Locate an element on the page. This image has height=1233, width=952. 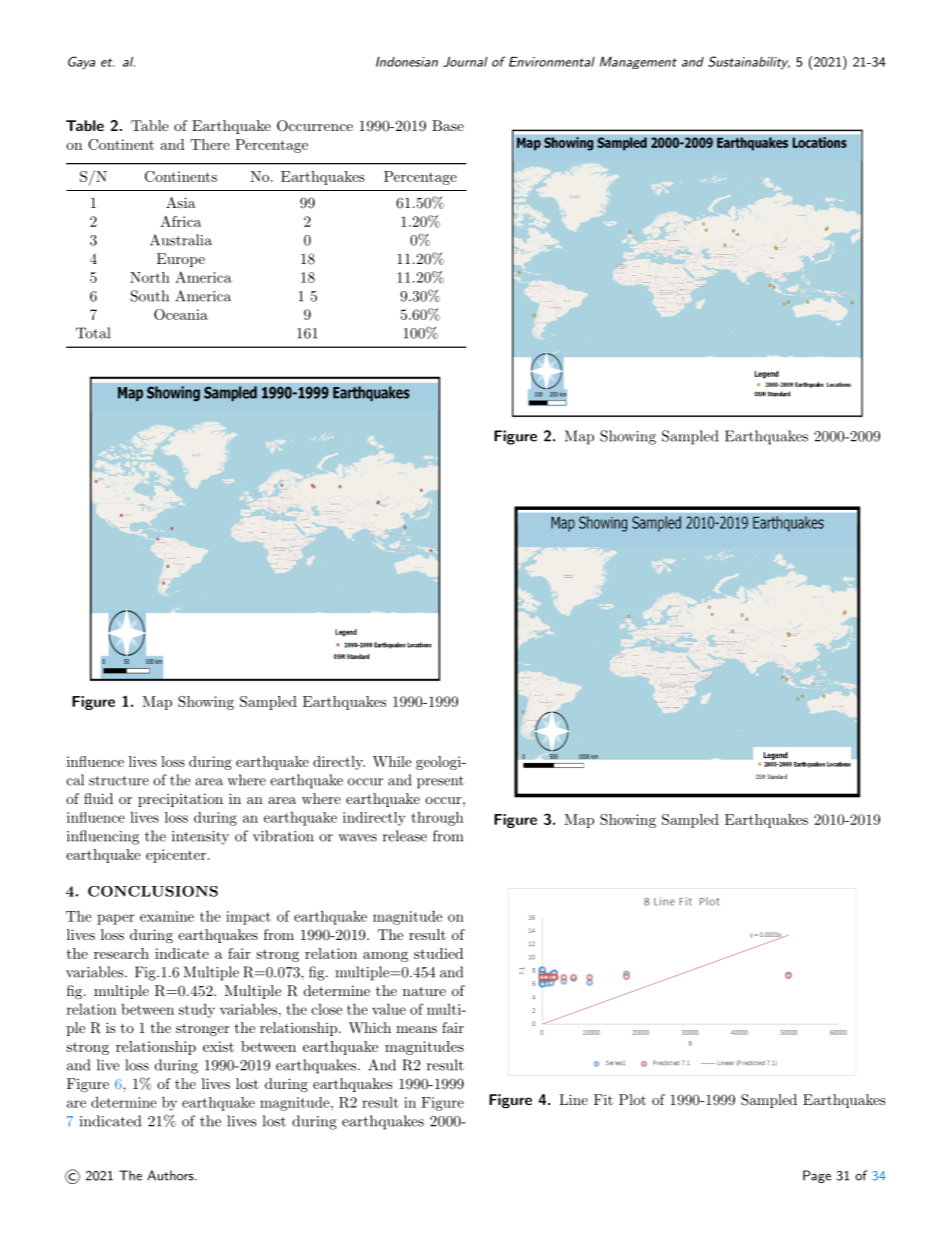
CONCLUSIONS is located at coordinates (153, 891).
